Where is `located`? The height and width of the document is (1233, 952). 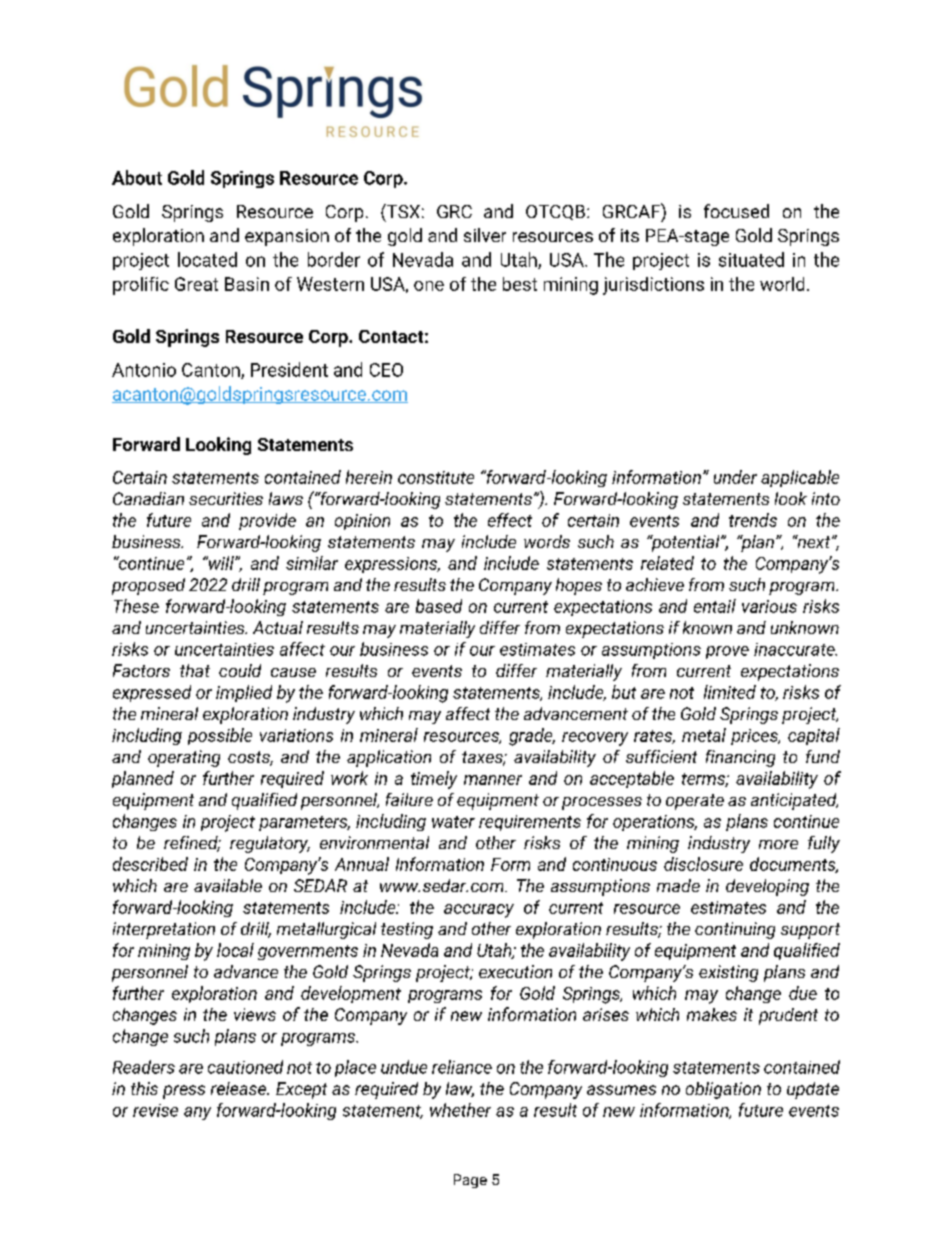 located is located at coordinates (207, 259).
